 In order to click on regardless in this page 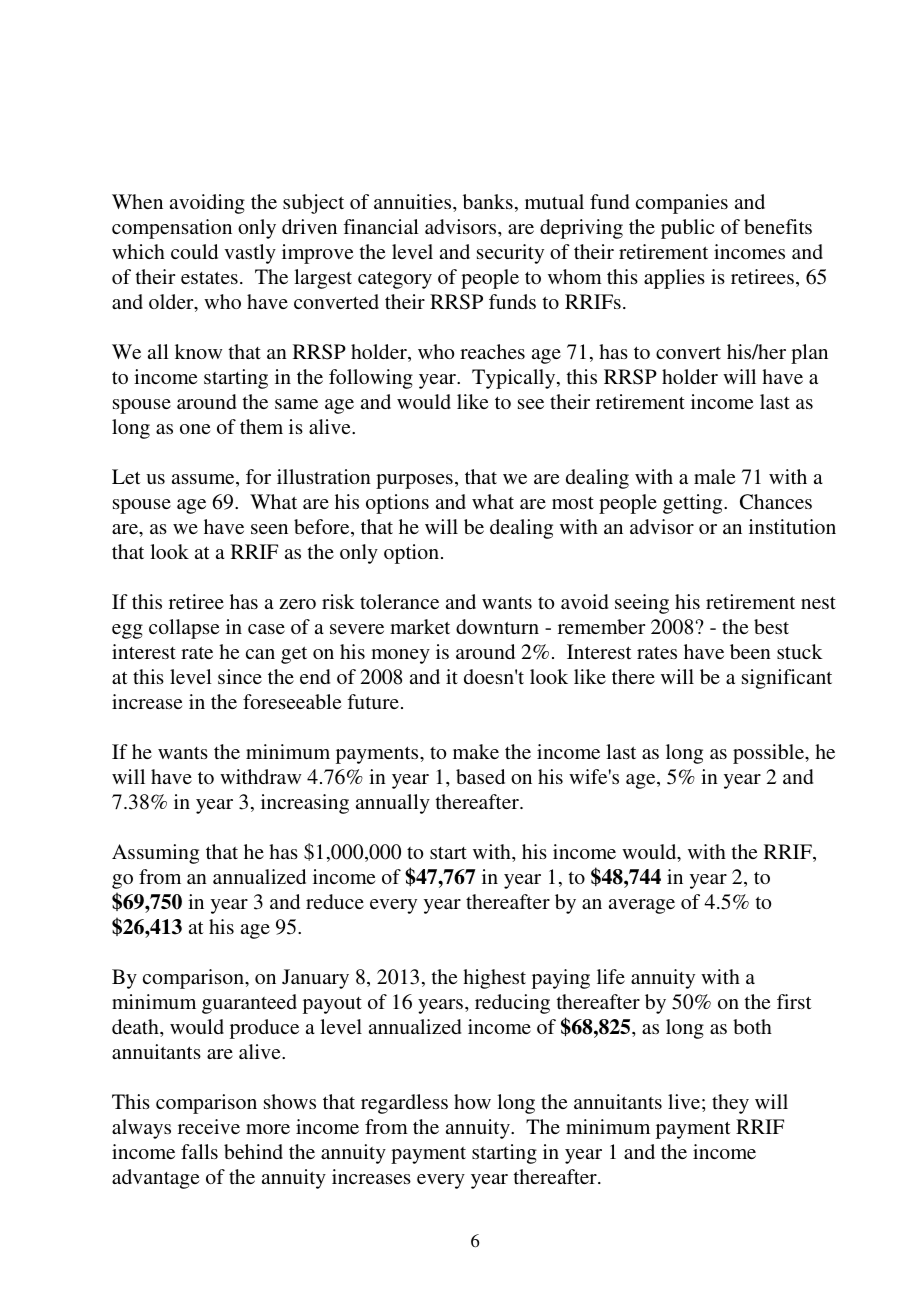, I will do `click(404, 1104)`.
